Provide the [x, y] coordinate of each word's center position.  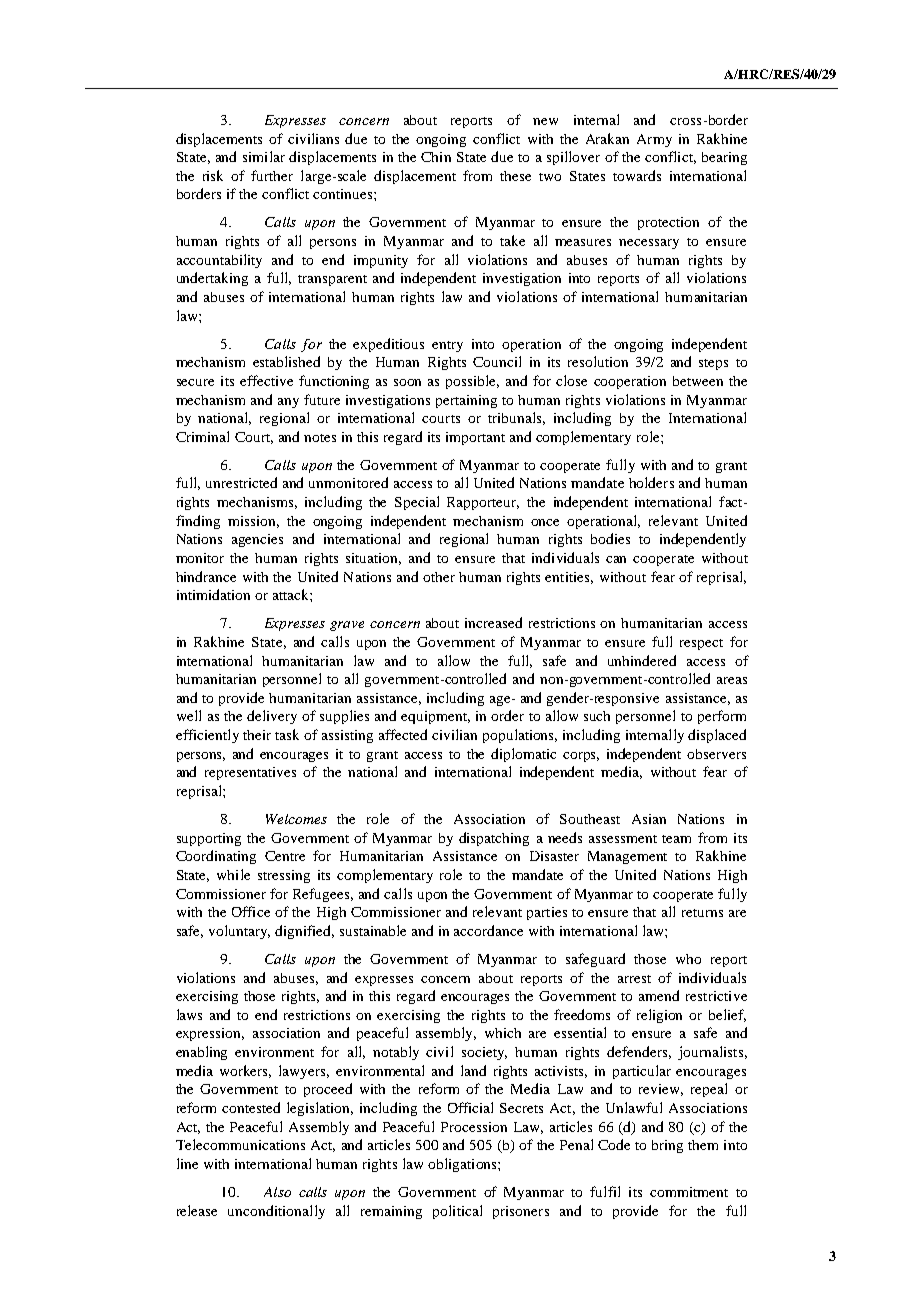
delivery [272, 717]
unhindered [642, 660]
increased [493, 622]
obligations [463, 1165]
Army [654, 140]
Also [277, 1192]
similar [264, 156]
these [515, 176]
